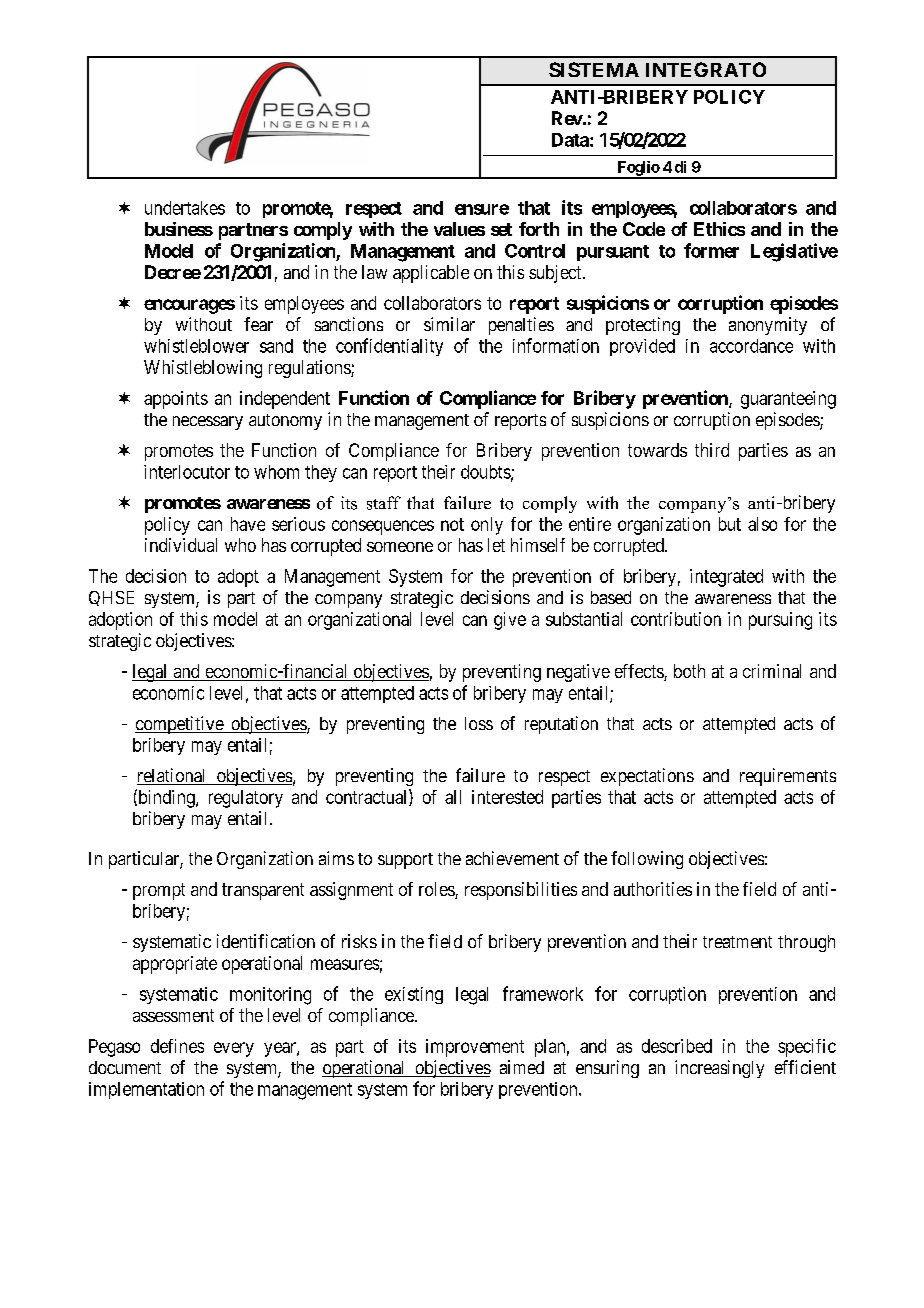 Image resolution: width=924 pixels, height=1308 pixels. What do you see at coordinates (180, 725) in the image?
I see `competitive` at bounding box center [180, 725].
